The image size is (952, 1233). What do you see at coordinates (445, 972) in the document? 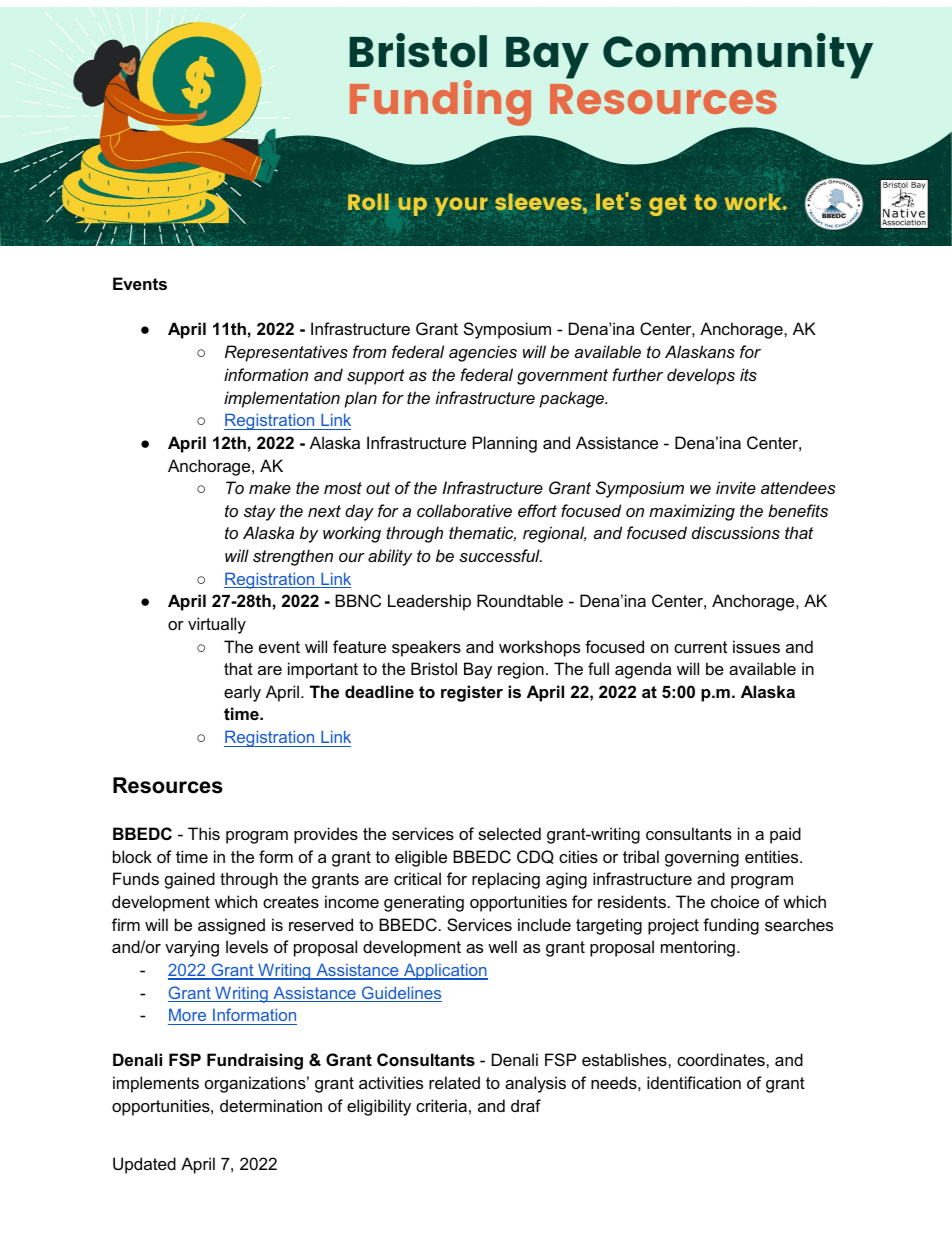
I see `Application` at bounding box center [445, 972].
